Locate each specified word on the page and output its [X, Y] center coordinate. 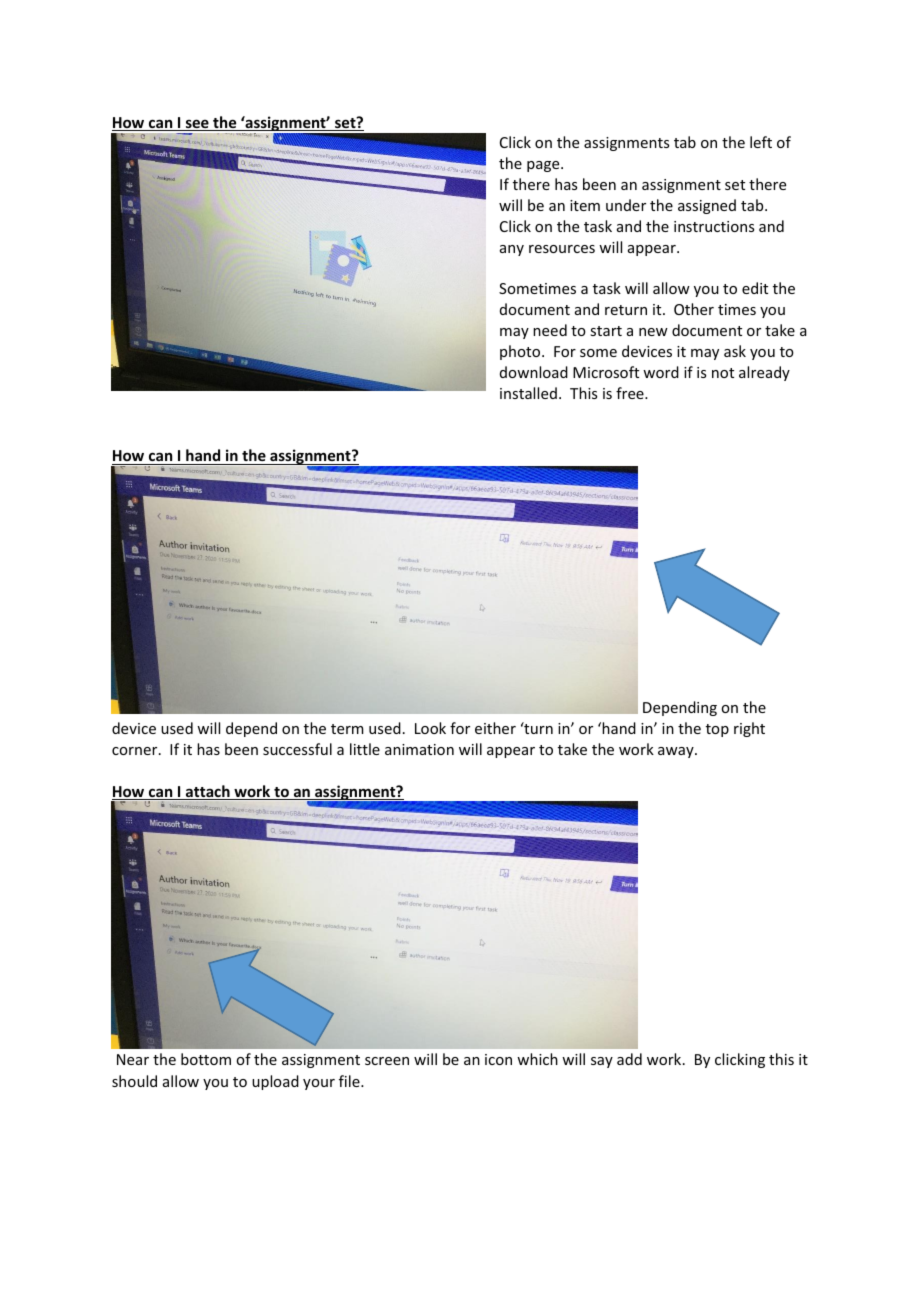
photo [521, 352]
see [197, 125]
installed [528, 393]
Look [430, 728]
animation [419, 749]
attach [208, 792]
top [717, 730]
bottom [206, 1059]
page [544, 166]
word [661, 372]
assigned [707, 206]
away [677, 752]
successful [297, 749]
